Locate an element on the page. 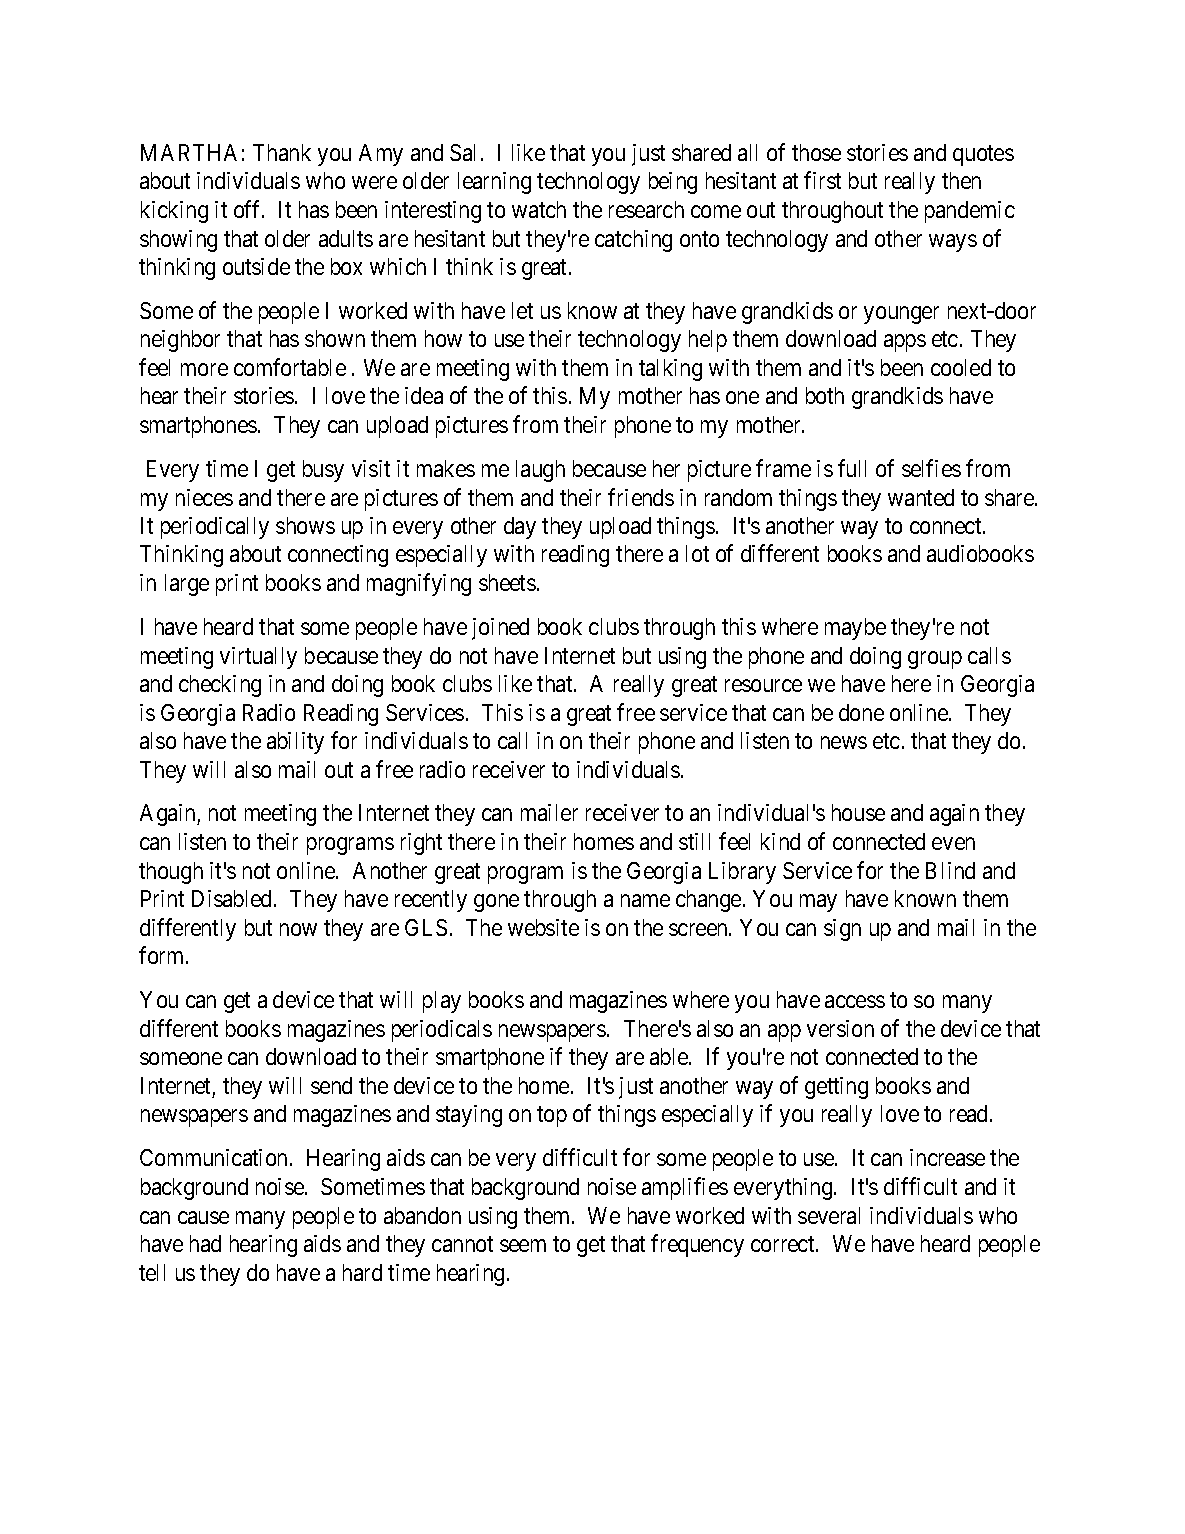 Image resolution: width=1185 pixels, height=1534 pixels. checking is located at coordinates (220, 686).
